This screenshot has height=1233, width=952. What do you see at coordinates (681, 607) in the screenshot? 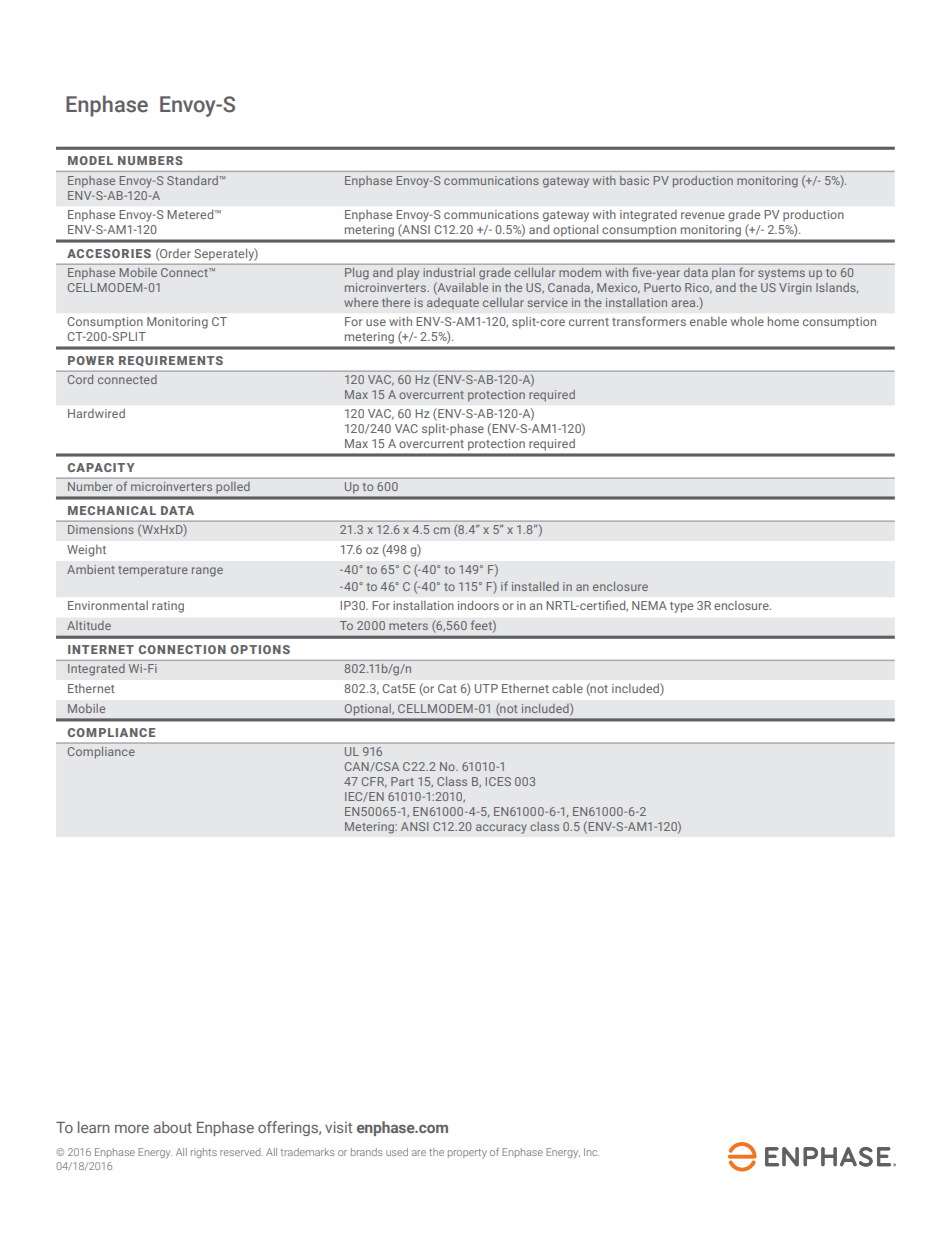
I see `type` at bounding box center [681, 607].
